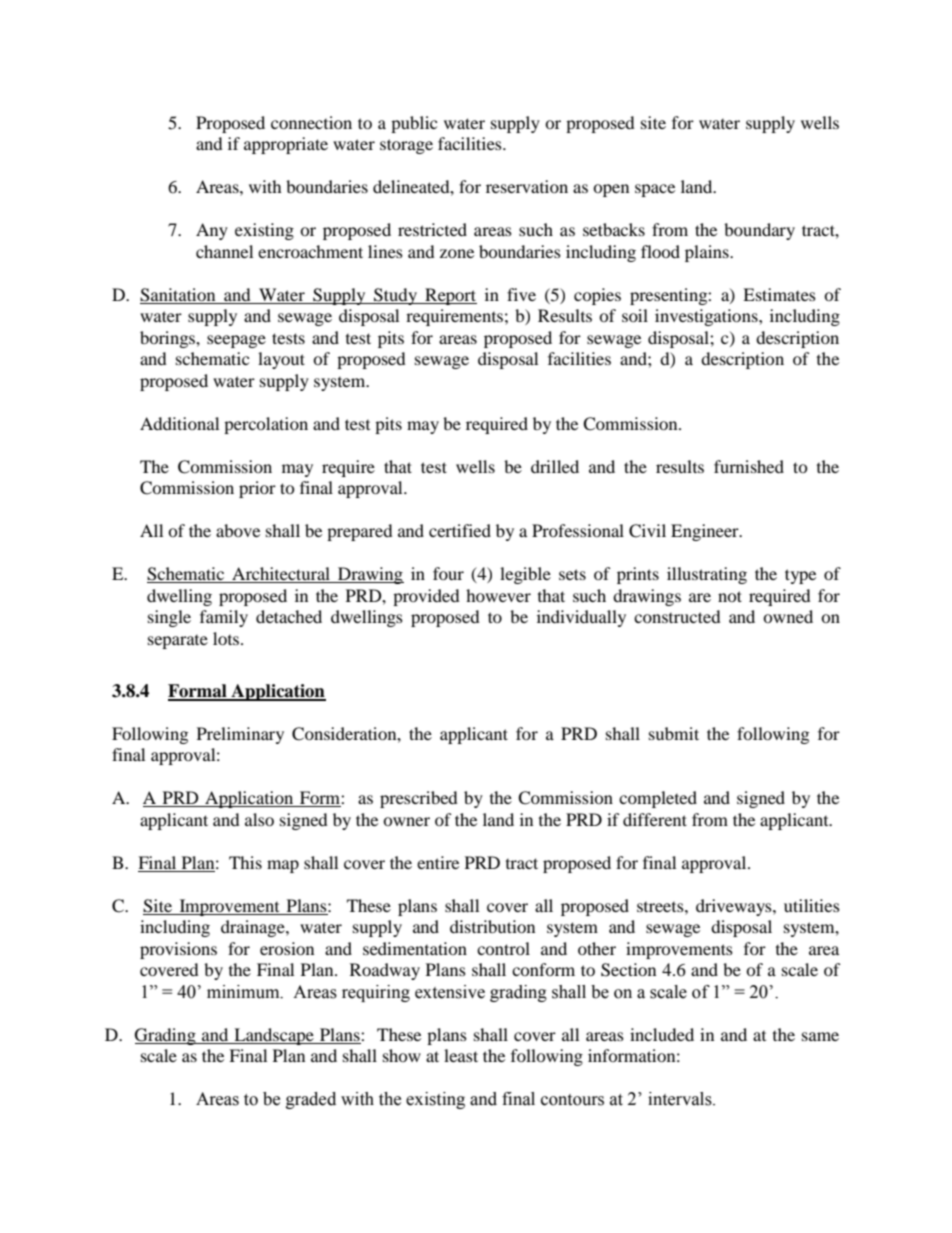  I want to click on not, so click(730, 596).
